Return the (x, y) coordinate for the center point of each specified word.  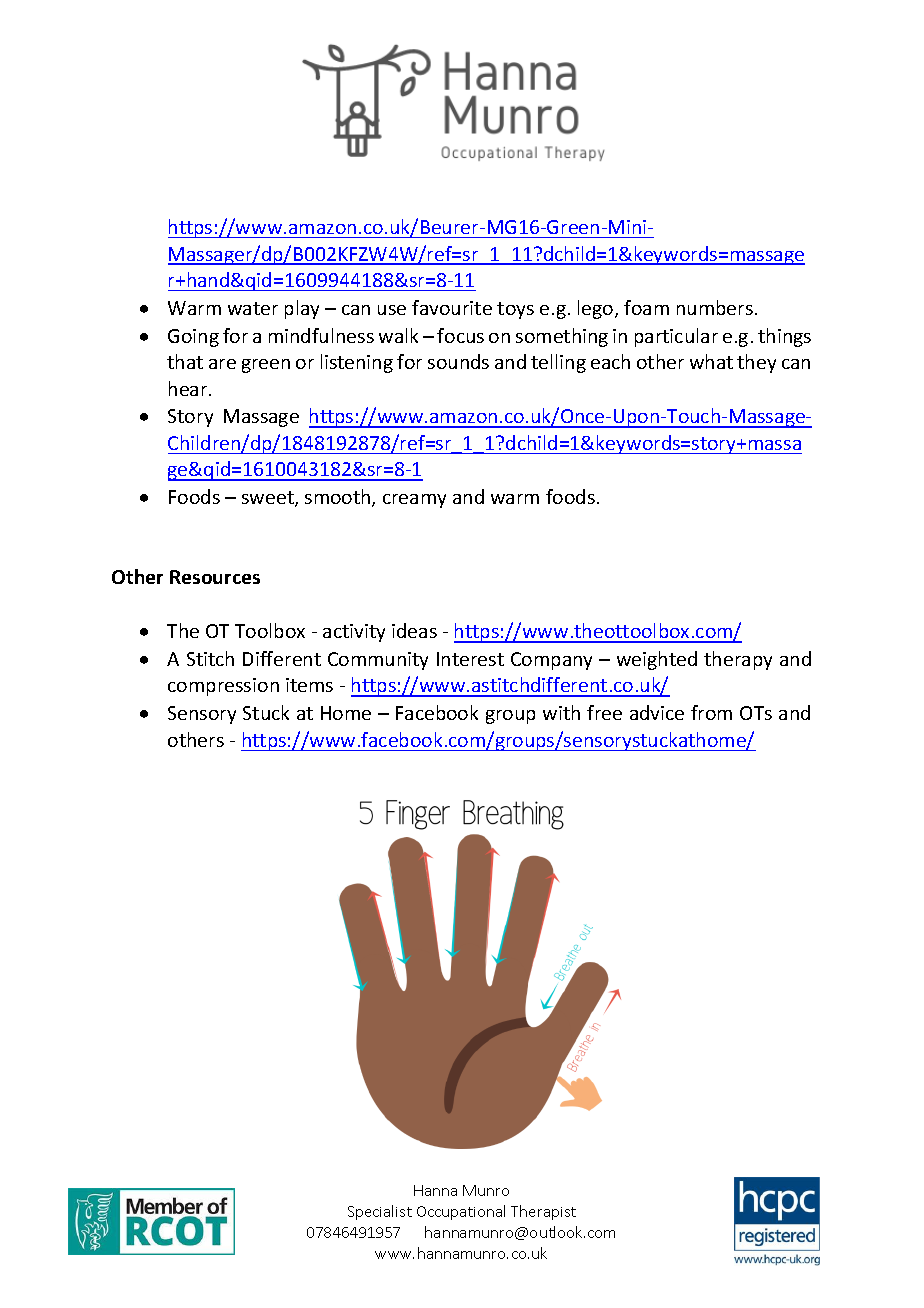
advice (657, 712)
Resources (215, 577)
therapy (738, 660)
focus (460, 335)
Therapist (543, 1212)
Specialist (380, 1212)
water (253, 308)
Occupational (461, 1212)
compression (223, 687)
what (711, 361)
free (604, 712)
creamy (414, 501)
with (561, 712)
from (711, 712)
